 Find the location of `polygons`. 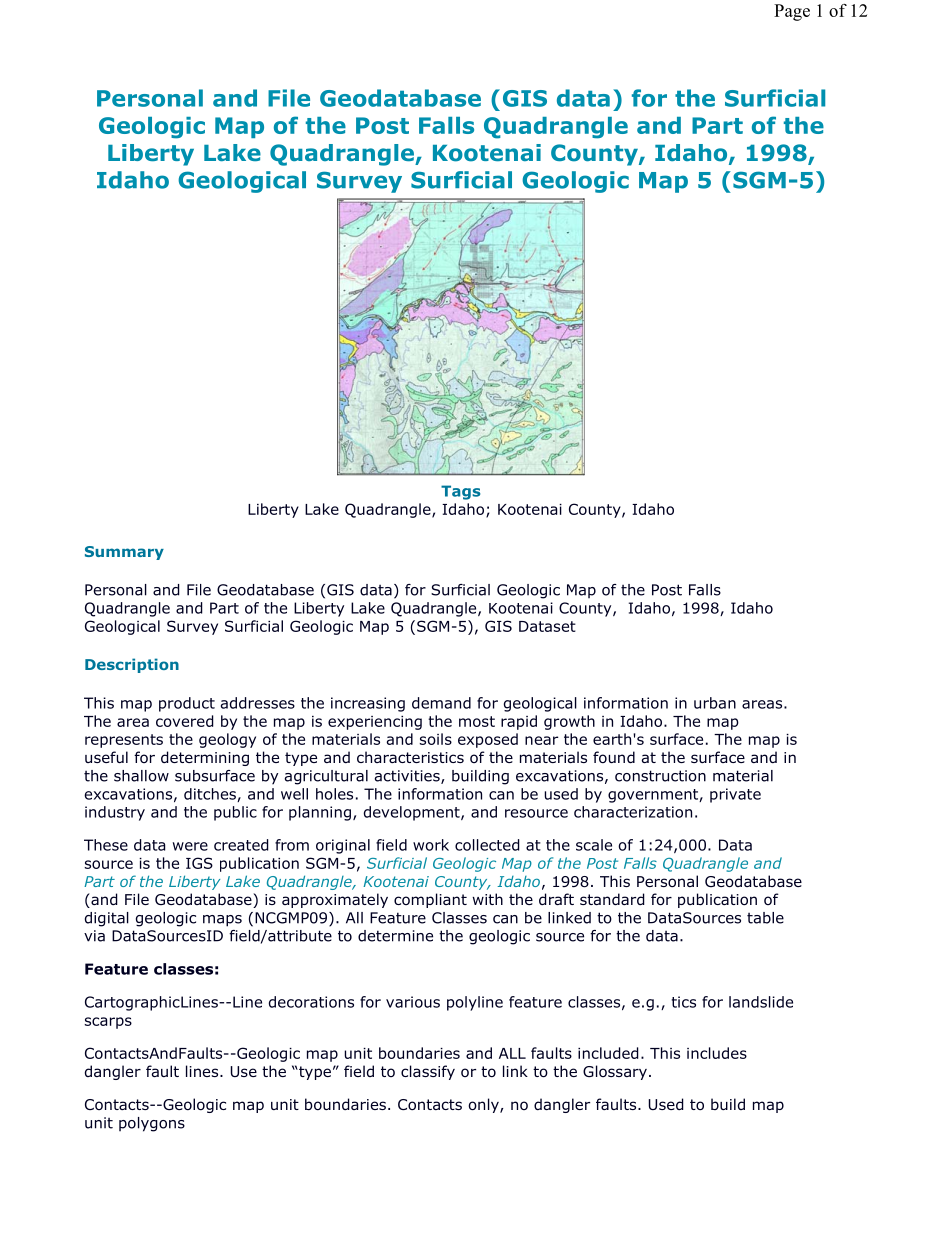

polygons is located at coordinates (152, 1124).
